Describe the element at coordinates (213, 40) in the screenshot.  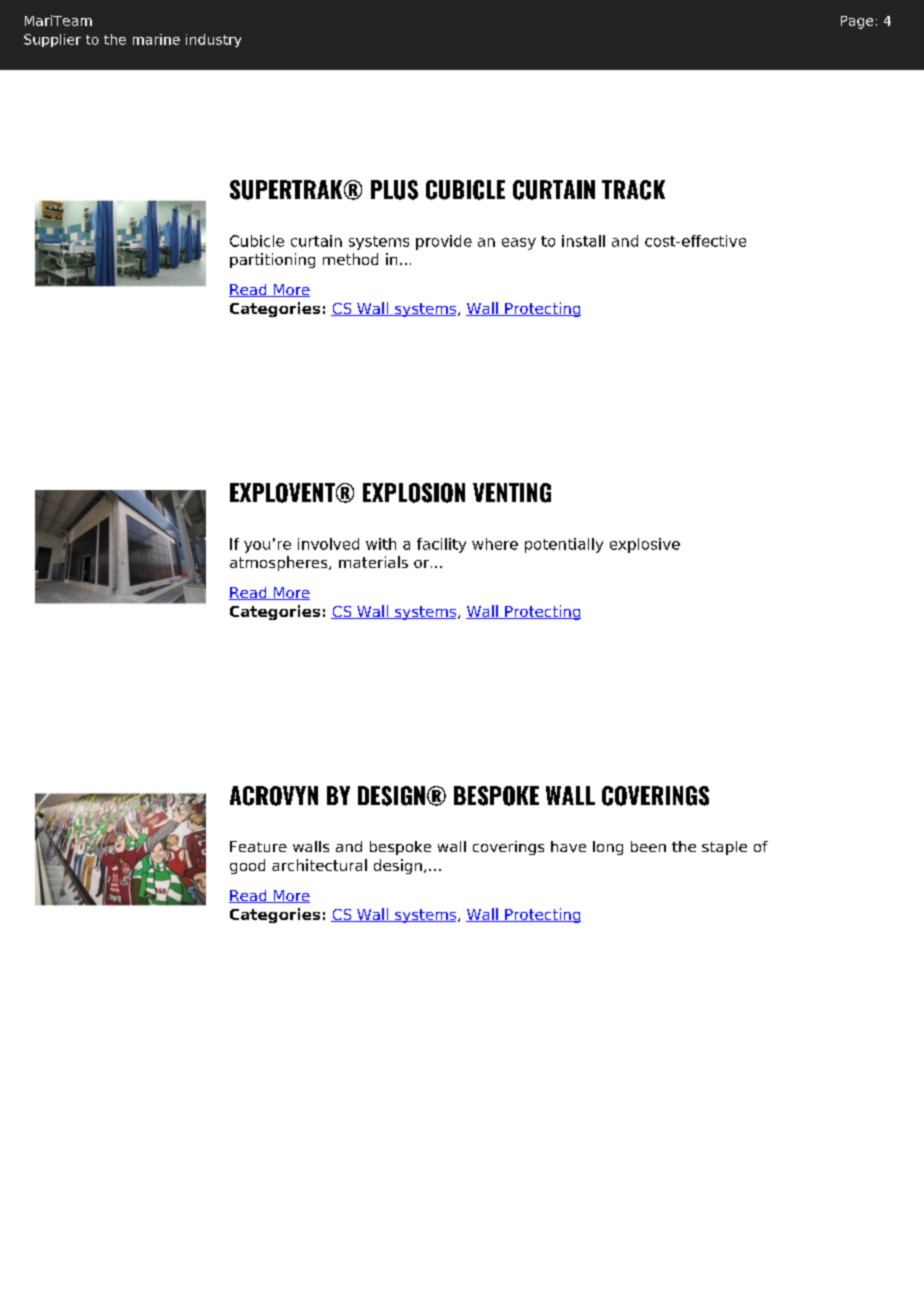
I see `industry` at that location.
